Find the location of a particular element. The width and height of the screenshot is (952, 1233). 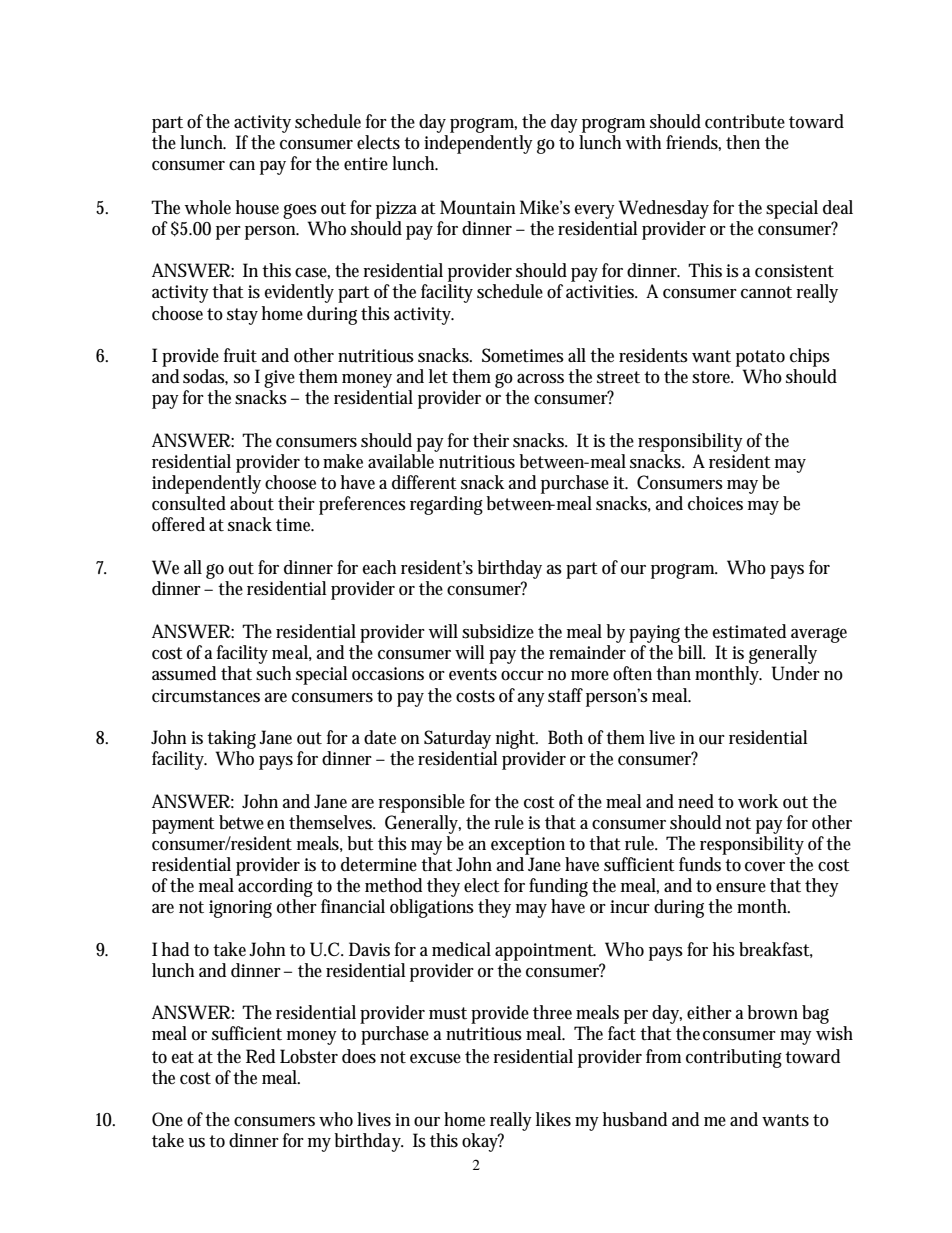

eat is located at coordinates (182, 1057).
